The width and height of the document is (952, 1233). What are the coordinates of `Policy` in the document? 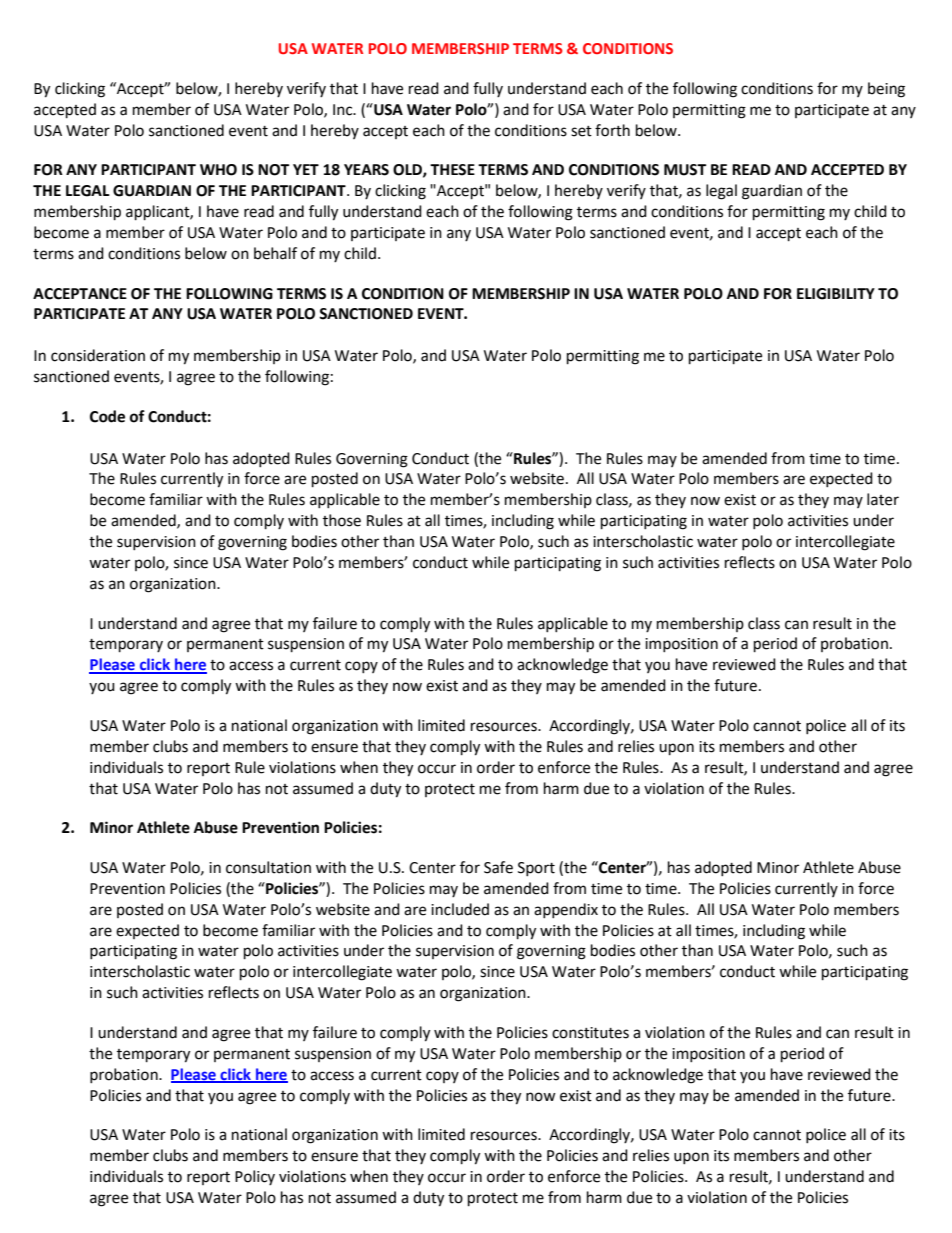 It's located at (255, 1177).
